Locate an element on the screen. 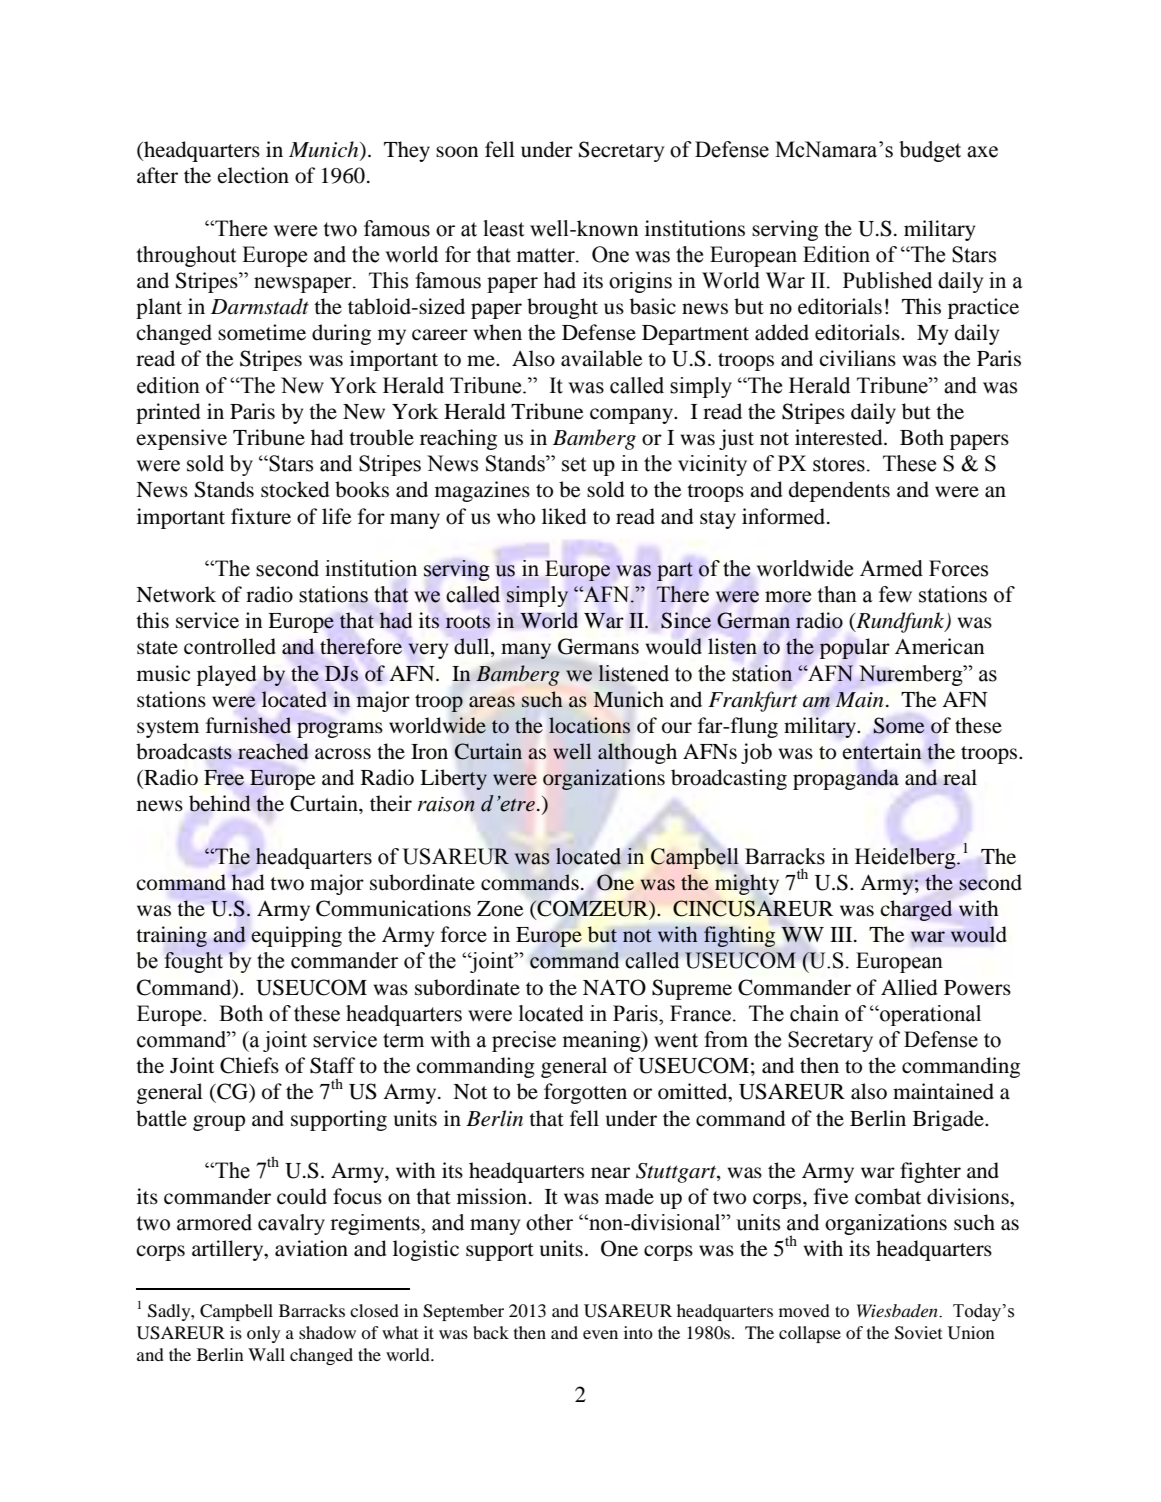 The height and width of the screenshot is (1502, 1161). even is located at coordinates (600, 1334).
